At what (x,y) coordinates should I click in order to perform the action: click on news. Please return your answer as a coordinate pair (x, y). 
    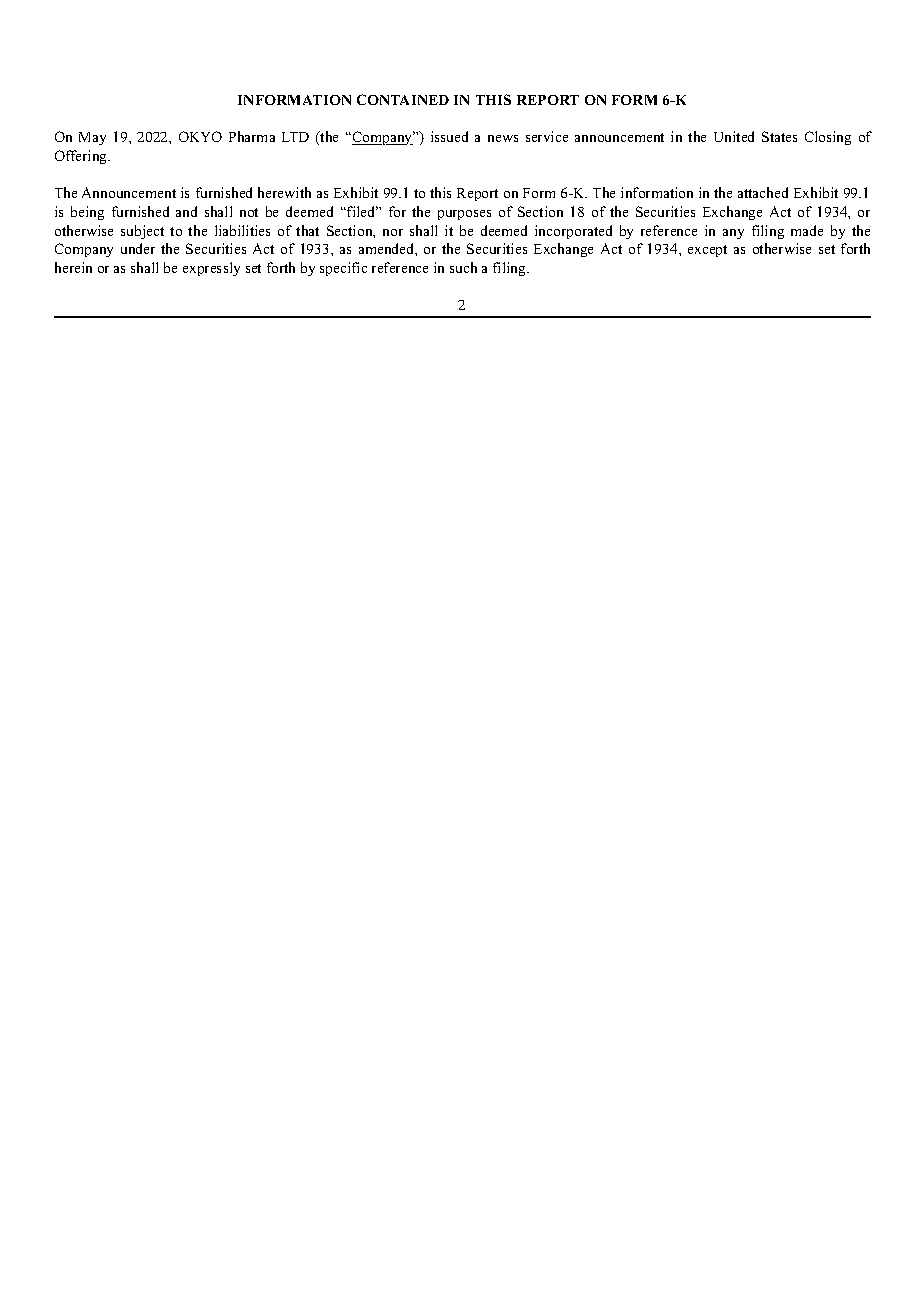
    Looking at the image, I should click on (503, 138).
